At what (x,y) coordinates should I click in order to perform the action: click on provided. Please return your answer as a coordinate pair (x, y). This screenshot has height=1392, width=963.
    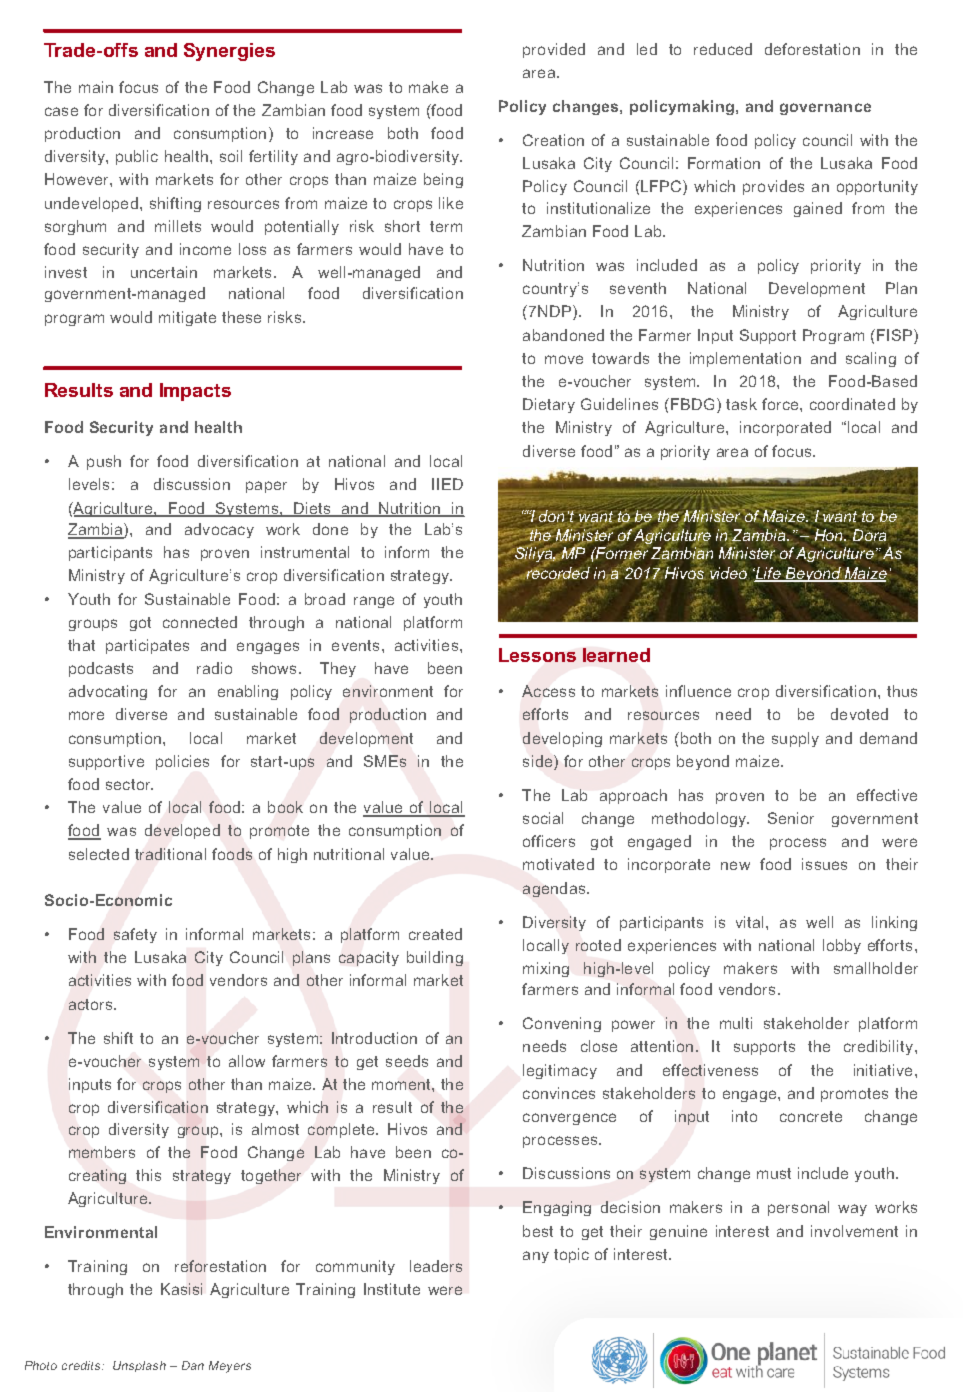
    Looking at the image, I should click on (554, 50).
